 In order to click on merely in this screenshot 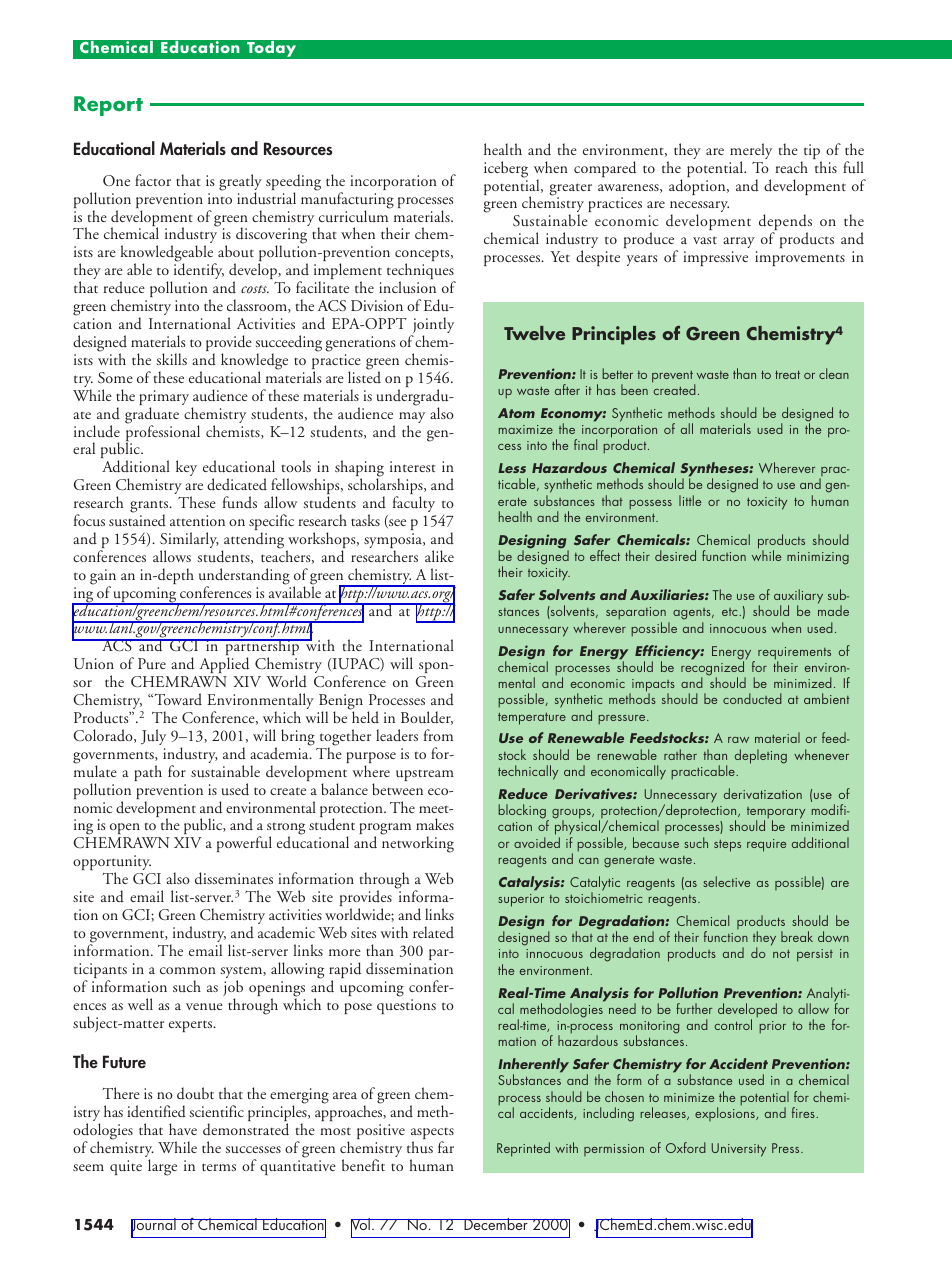, I will do `click(751, 152)`.
